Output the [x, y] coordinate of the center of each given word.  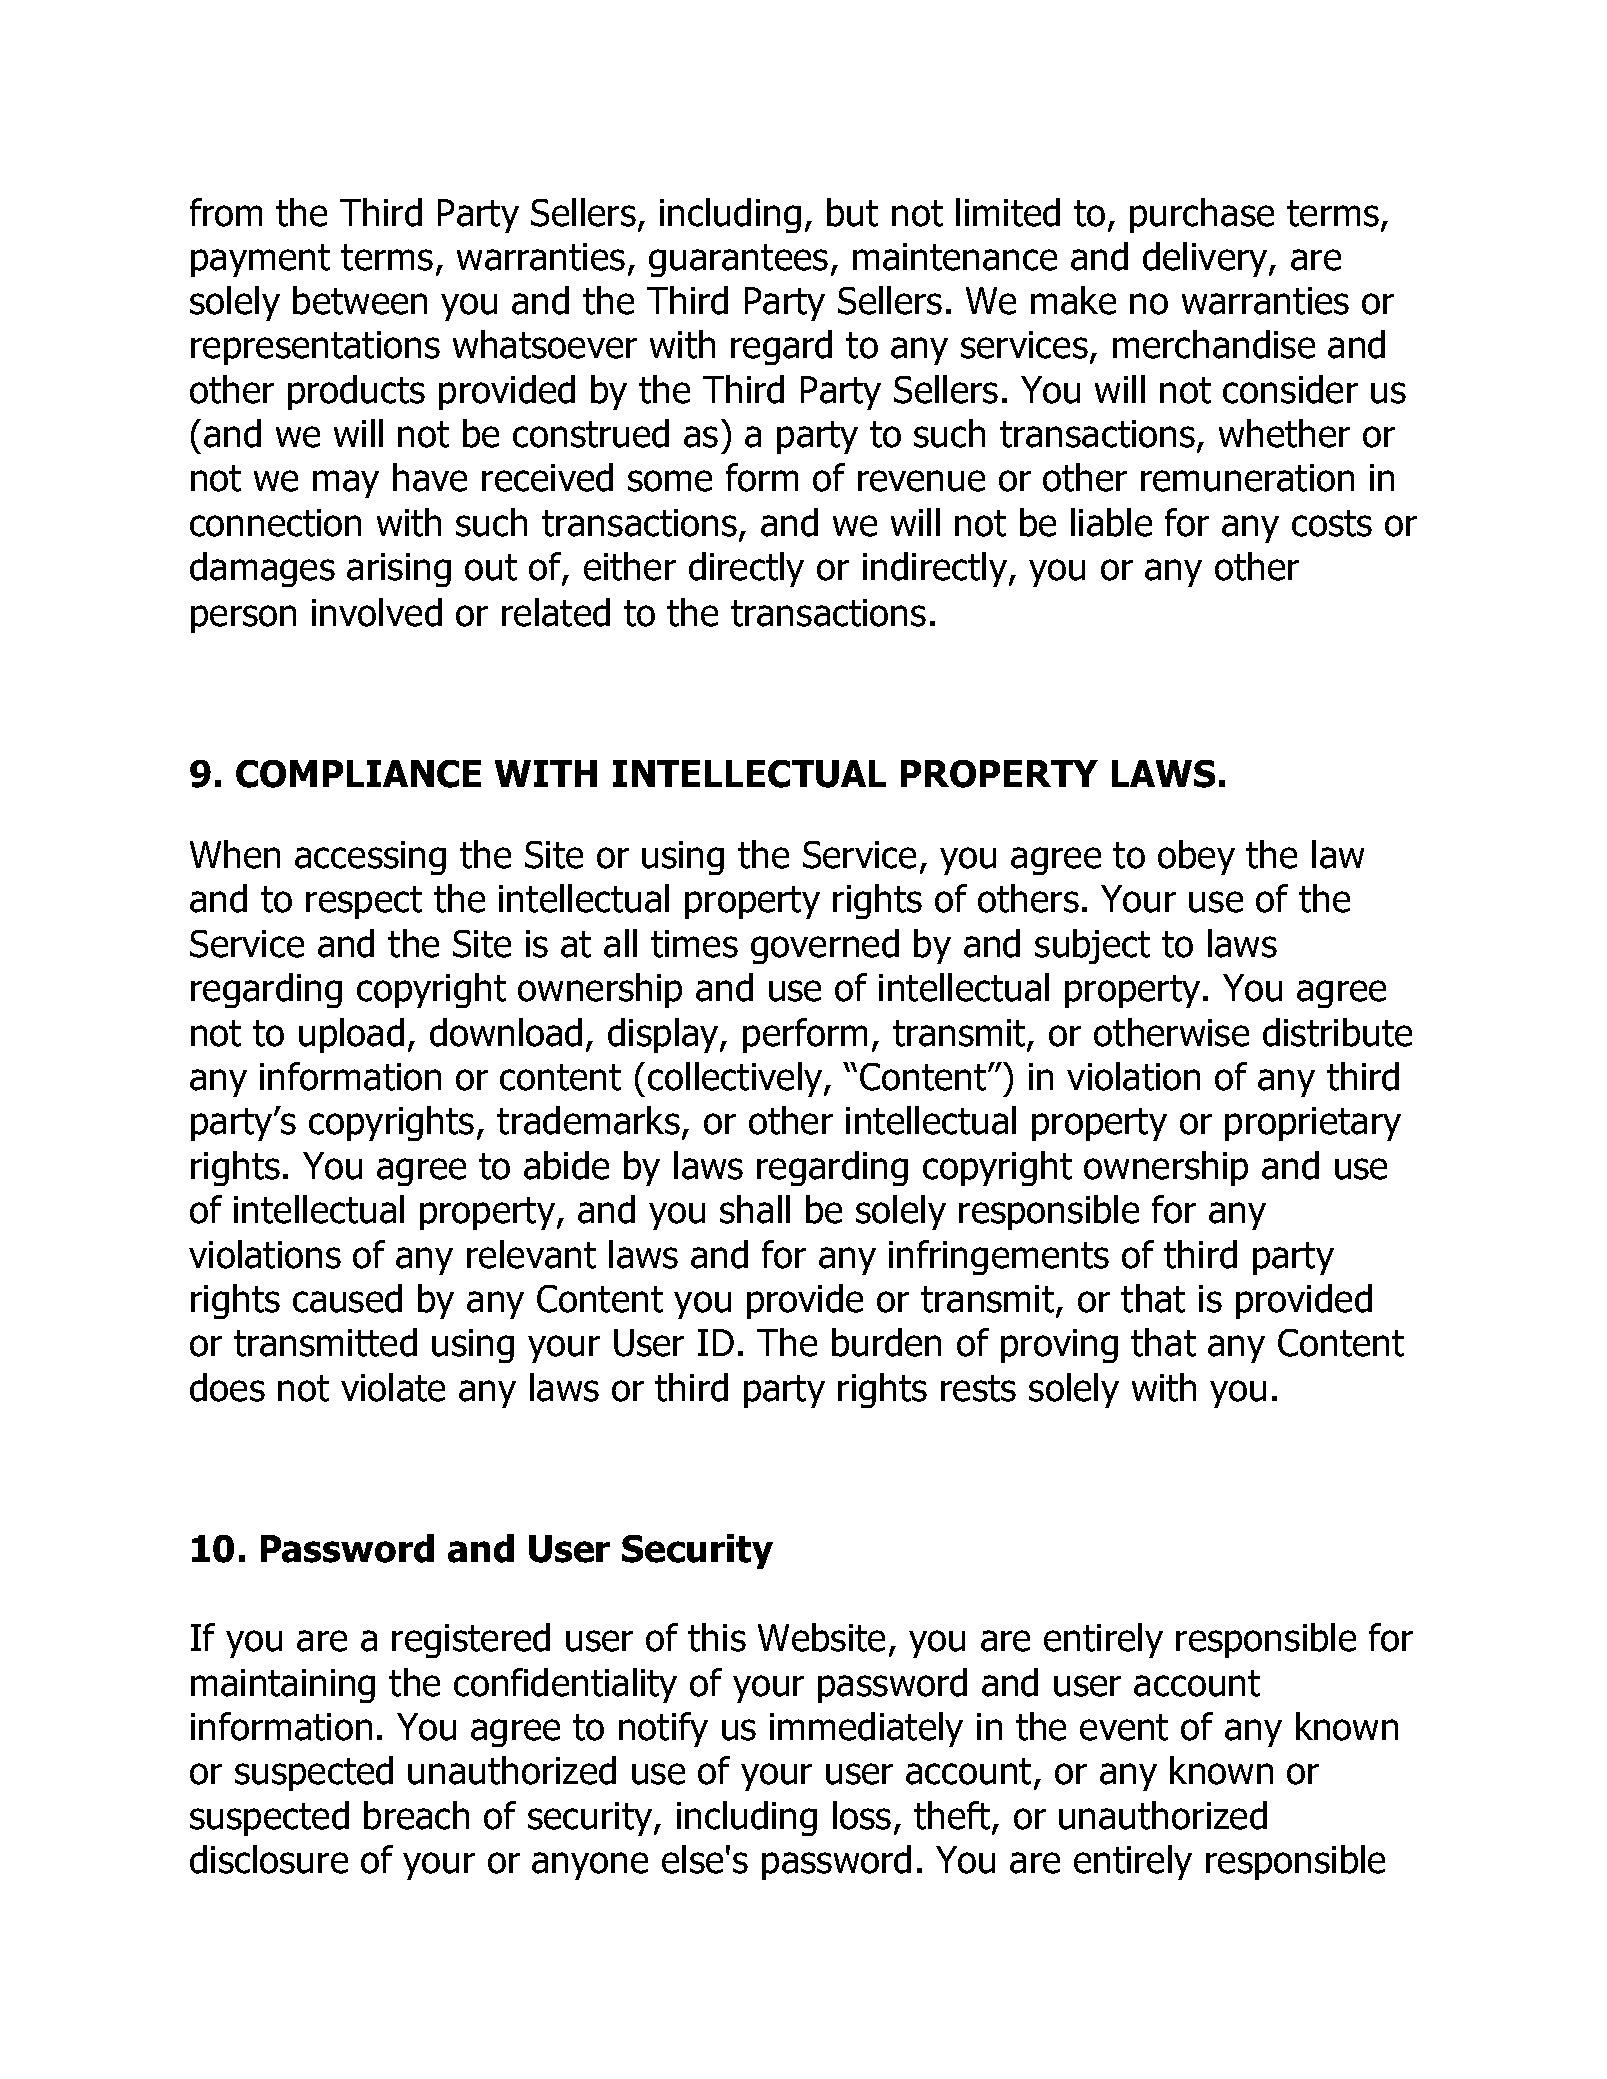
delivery [1206, 259]
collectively [736, 1079]
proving [1059, 1346]
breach [416, 1815]
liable [1111, 522]
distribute [1337, 1032]
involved [377, 612]
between [360, 300]
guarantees [738, 260]
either [630, 566]
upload [351, 1035]
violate [393, 1387]
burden [886, 1342]
